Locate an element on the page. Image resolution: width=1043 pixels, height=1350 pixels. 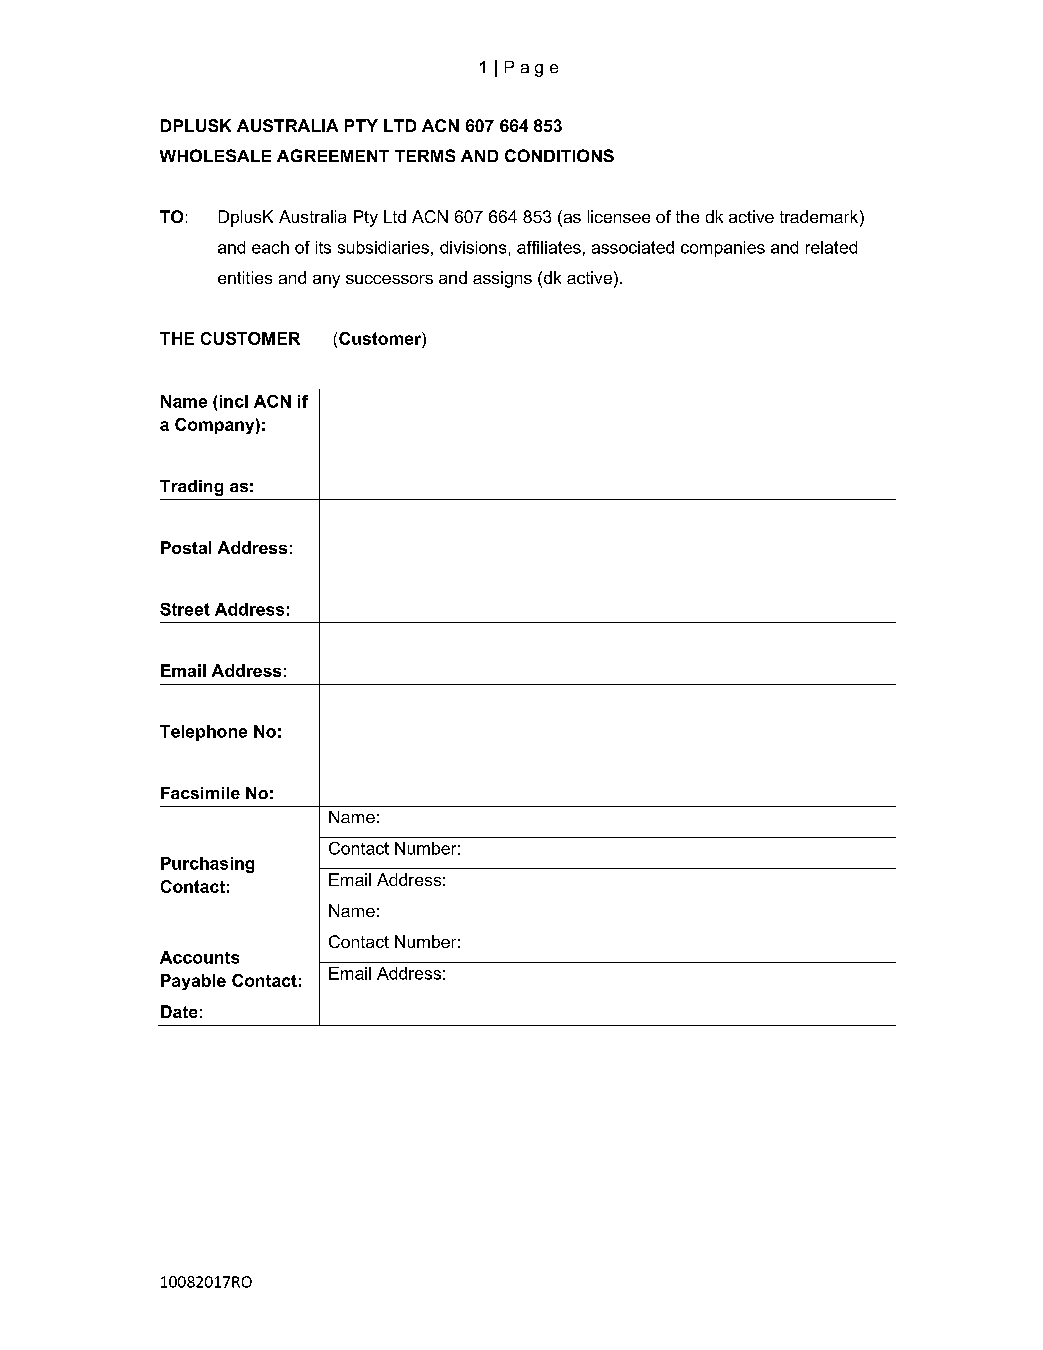
WHOLESALE is located at coordinates (215, 155).
